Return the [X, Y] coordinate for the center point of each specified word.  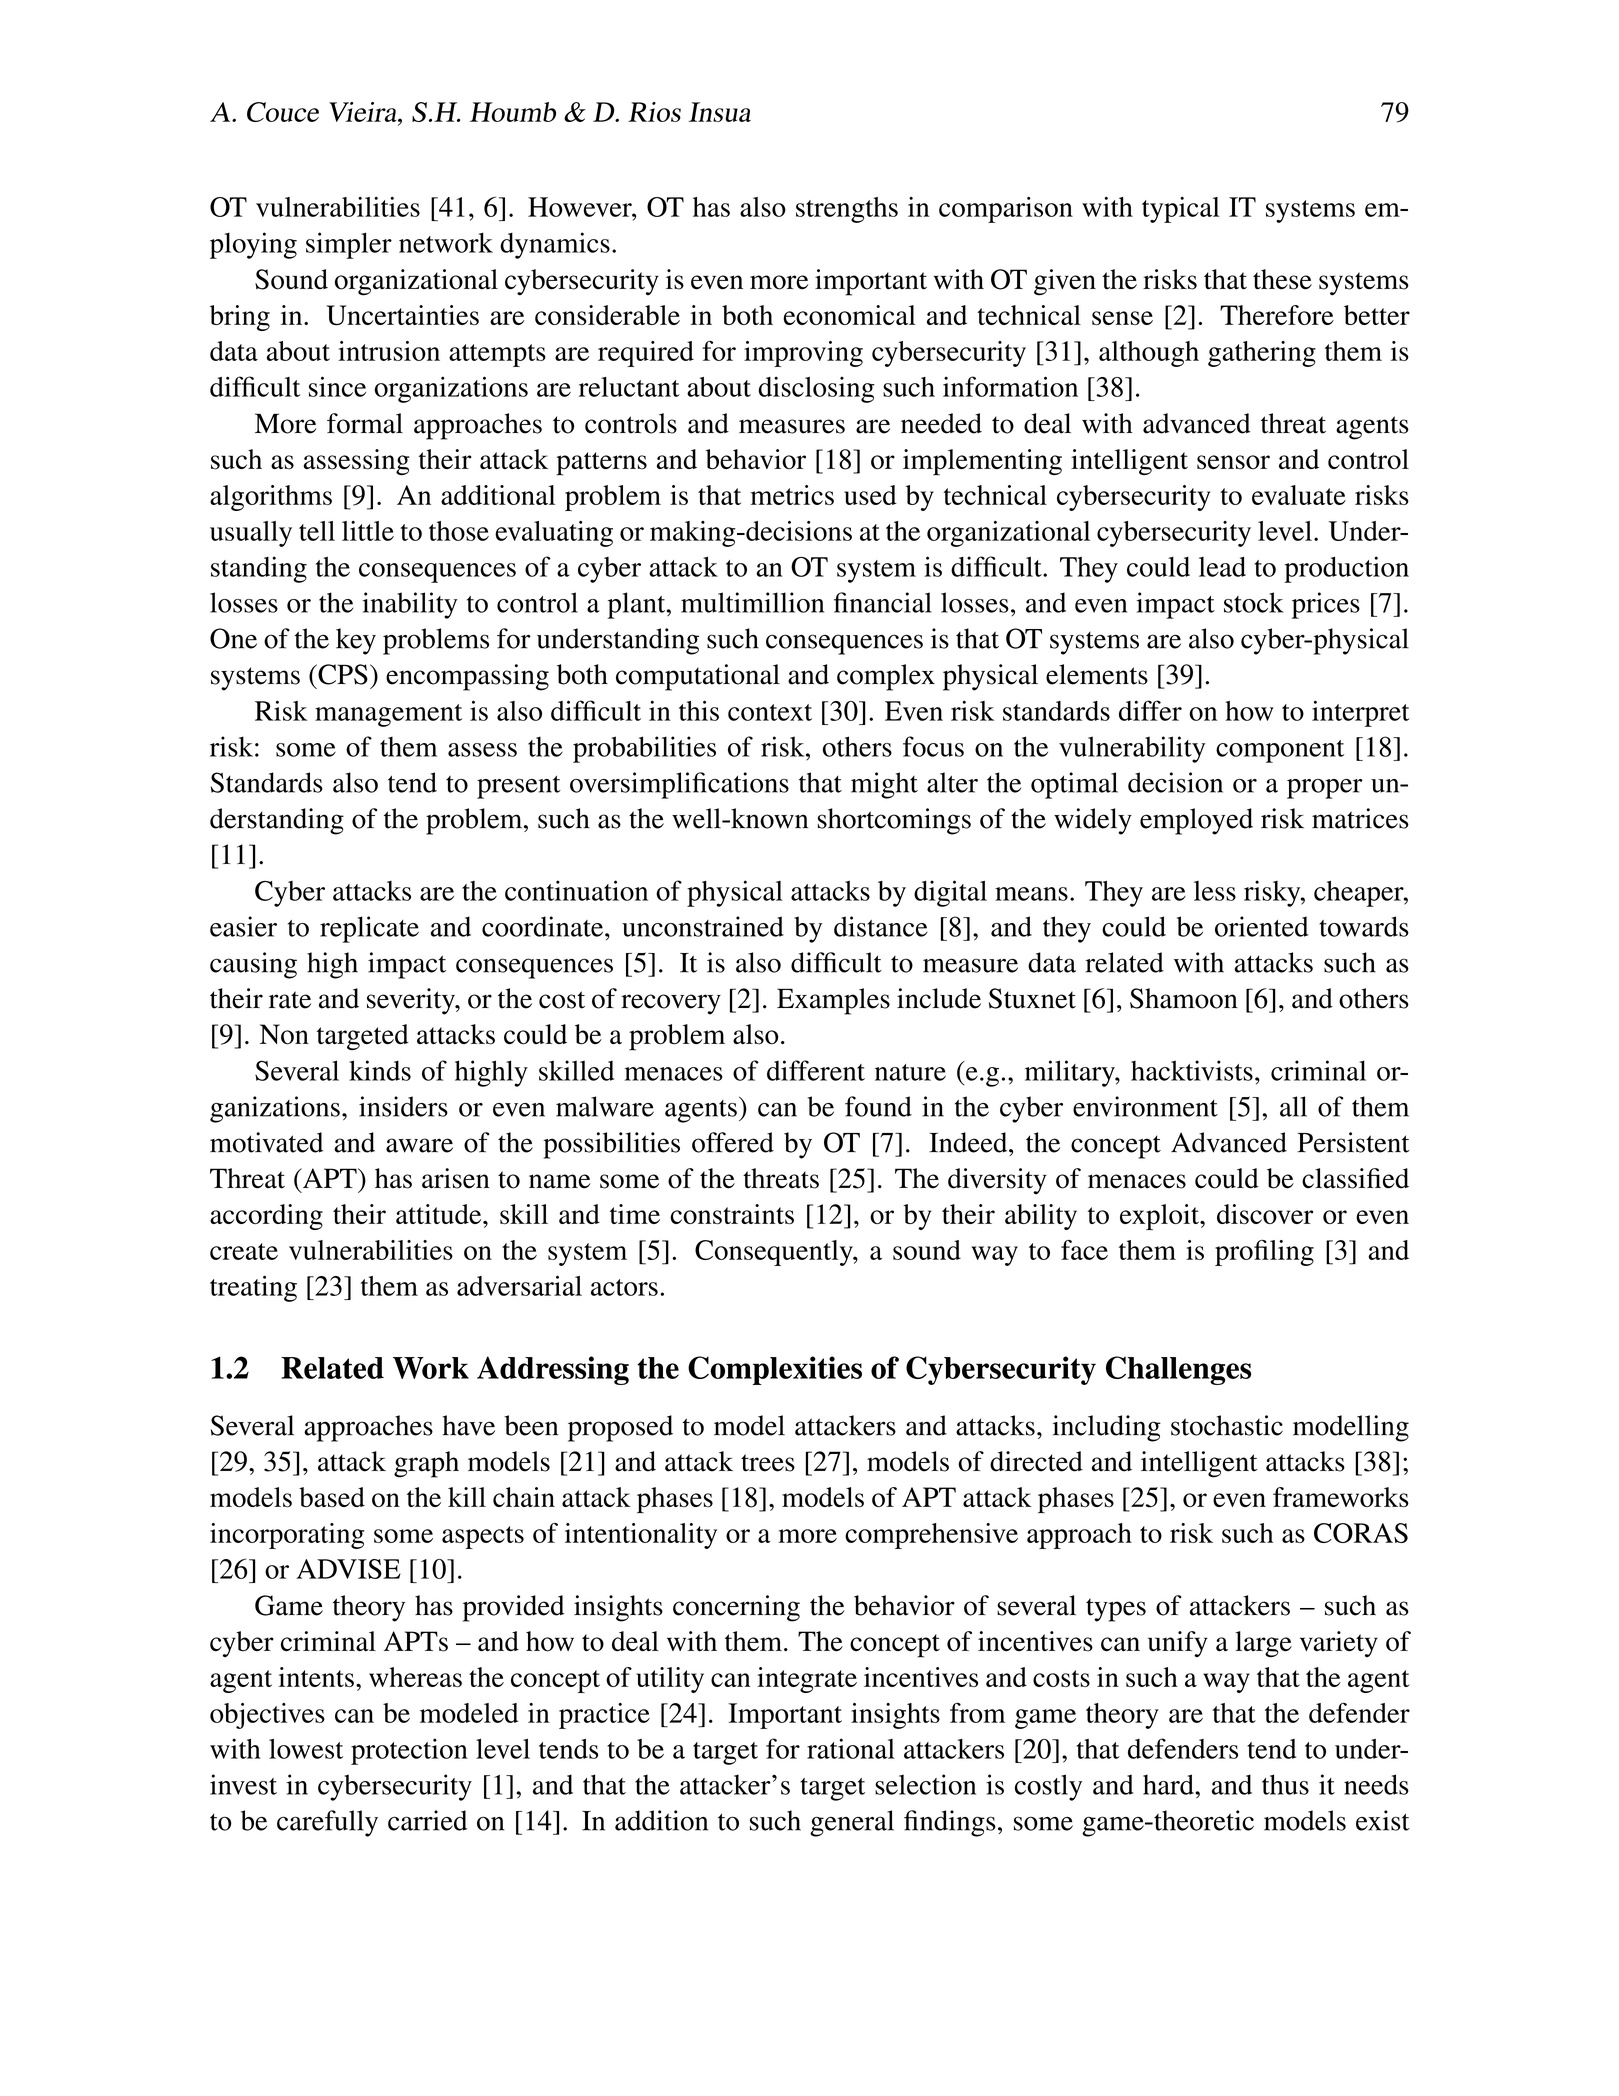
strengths [847, 210]
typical [1181, 210]
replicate [369, 929]
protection [409, 1751]
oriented [1261, 926]
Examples [833, 1001]
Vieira [364, 112]
